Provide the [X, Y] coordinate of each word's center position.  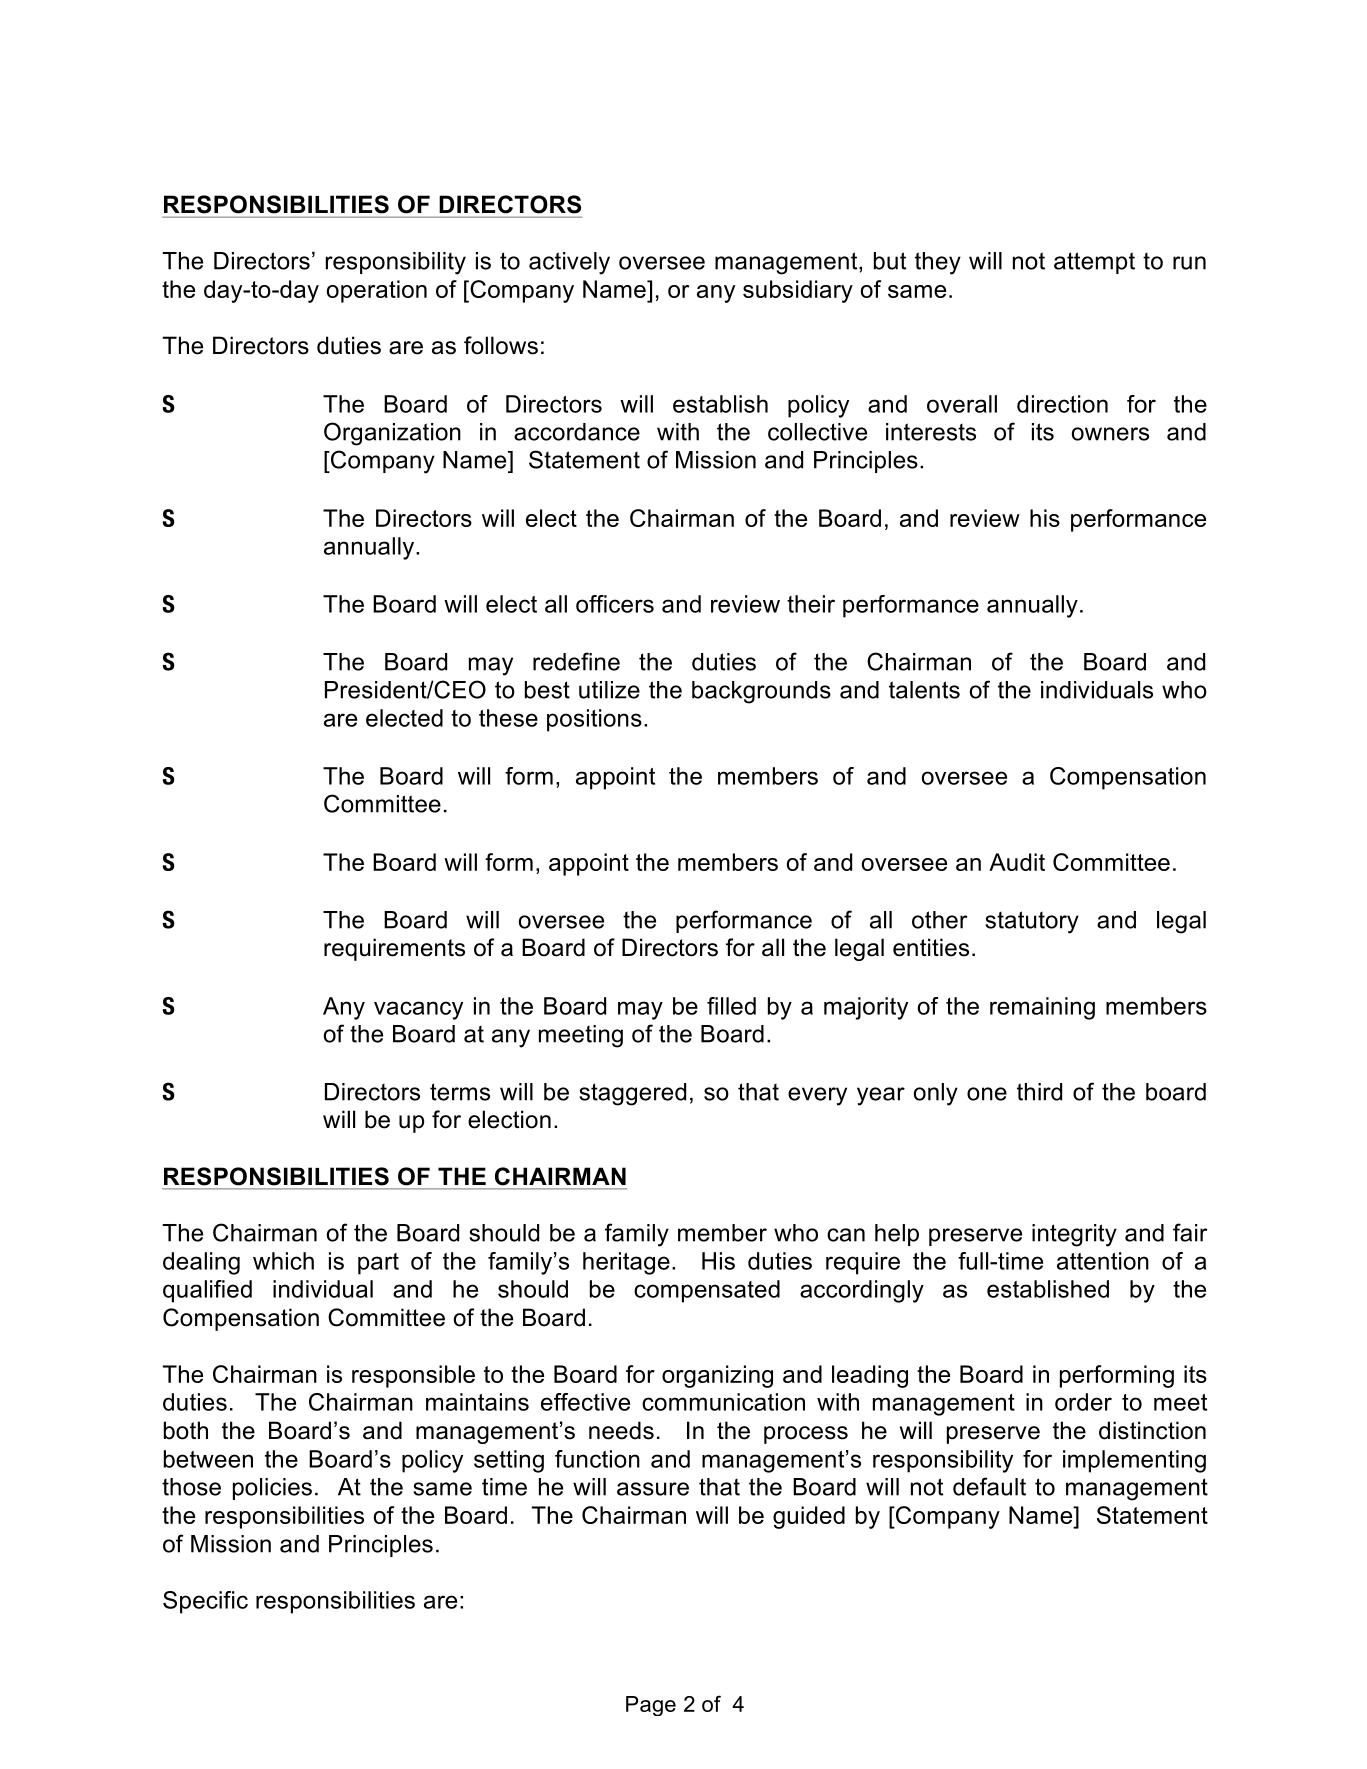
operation [377, 291]
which [283, 1261]
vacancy [418, 1010]
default [989, 1486]
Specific [205, 1602]
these [508, 718]
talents [924, 690]
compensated [707, 1291]
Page [651, 1706]
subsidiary [798, 291]
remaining [1042, 1008]
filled [731, 1006]
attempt [1094, 263]
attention [1103, 1261]
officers [615, 604]
